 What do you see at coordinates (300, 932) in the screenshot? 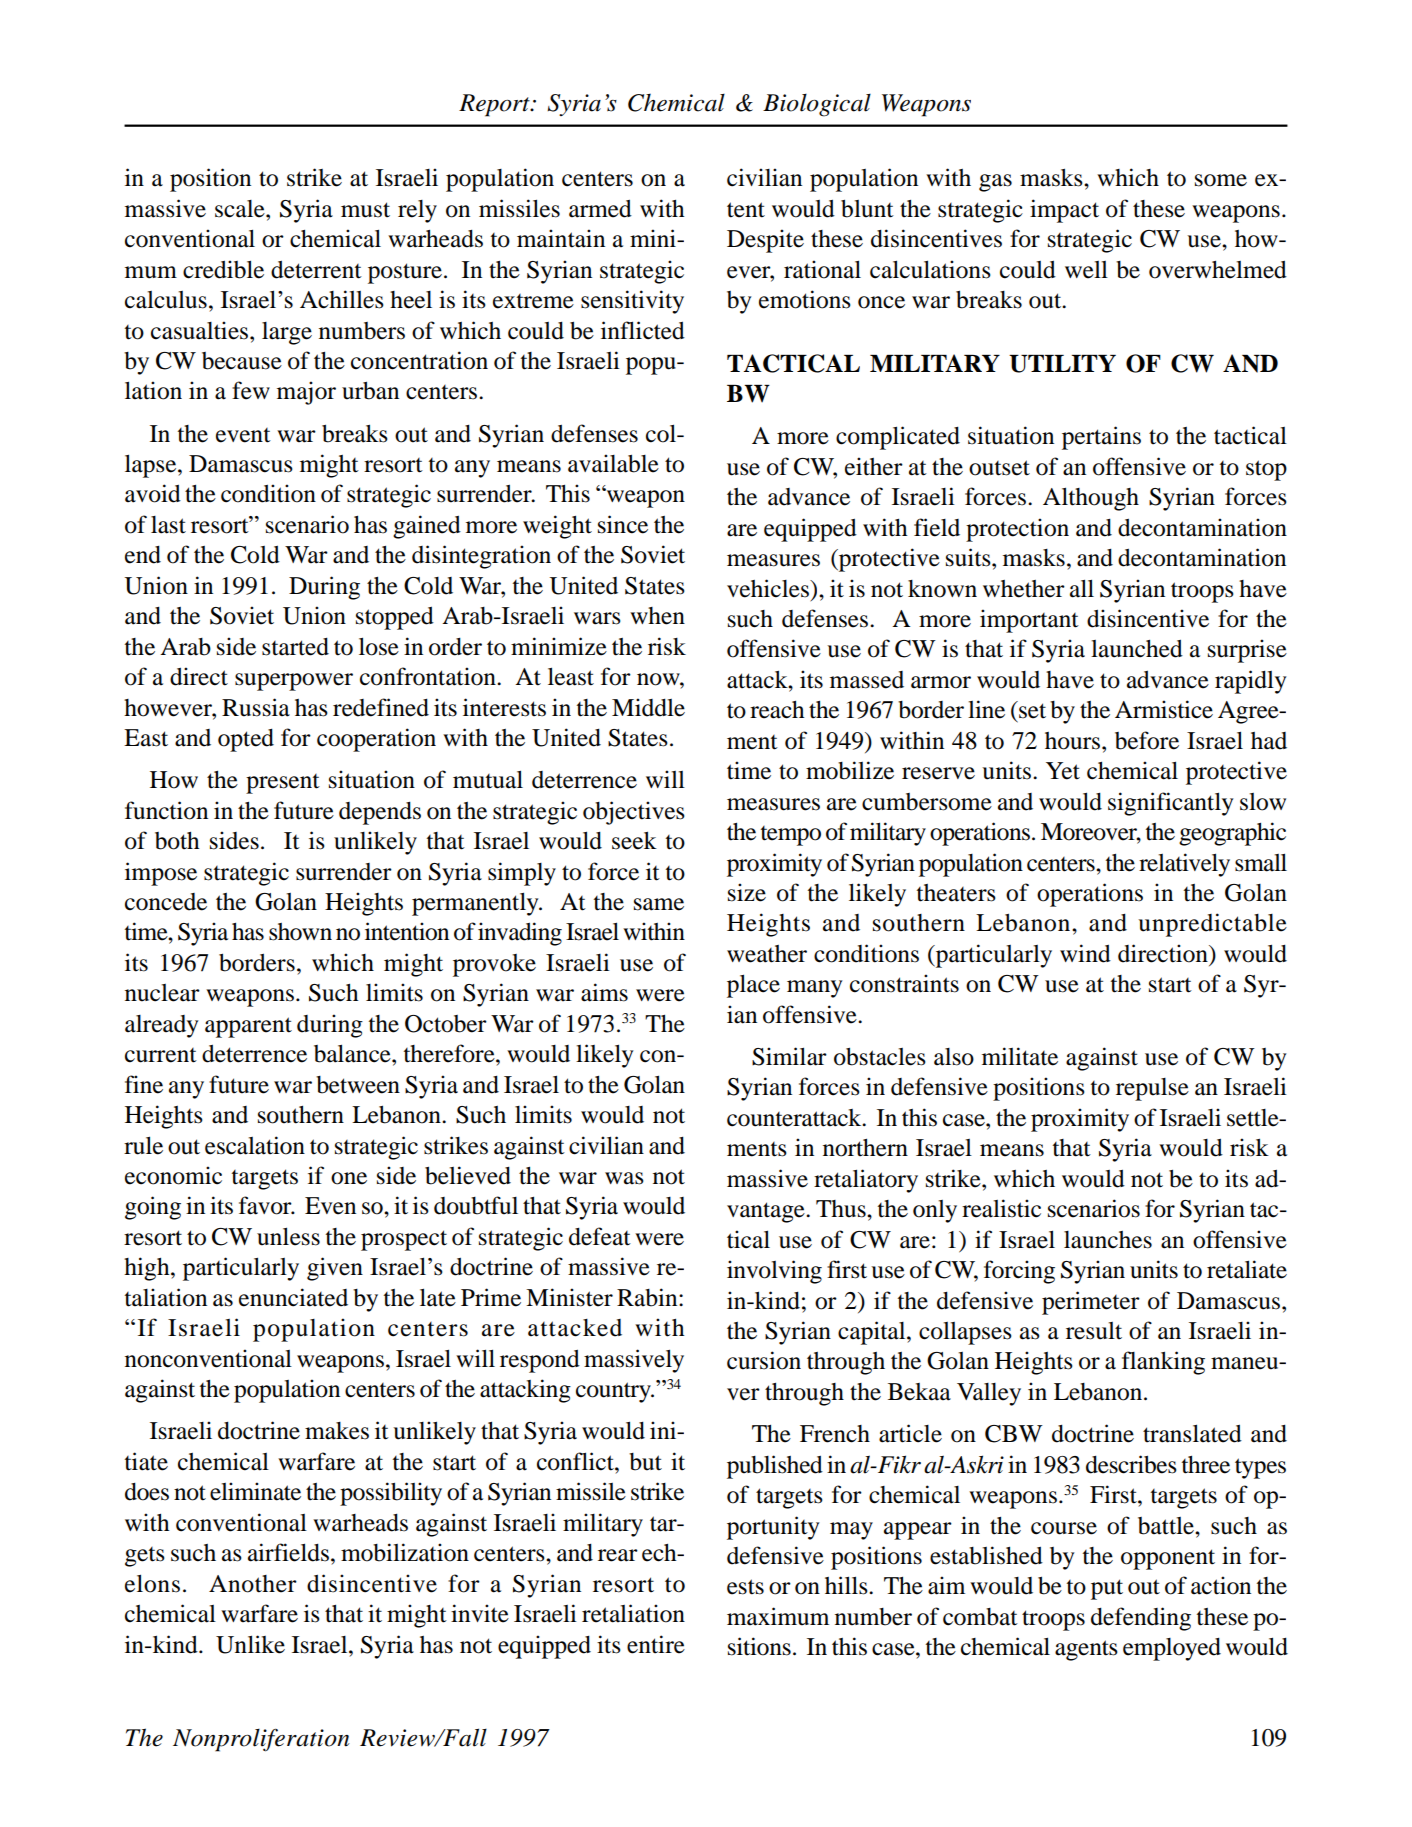
I see `shown` at bounding box center [300, 932].
